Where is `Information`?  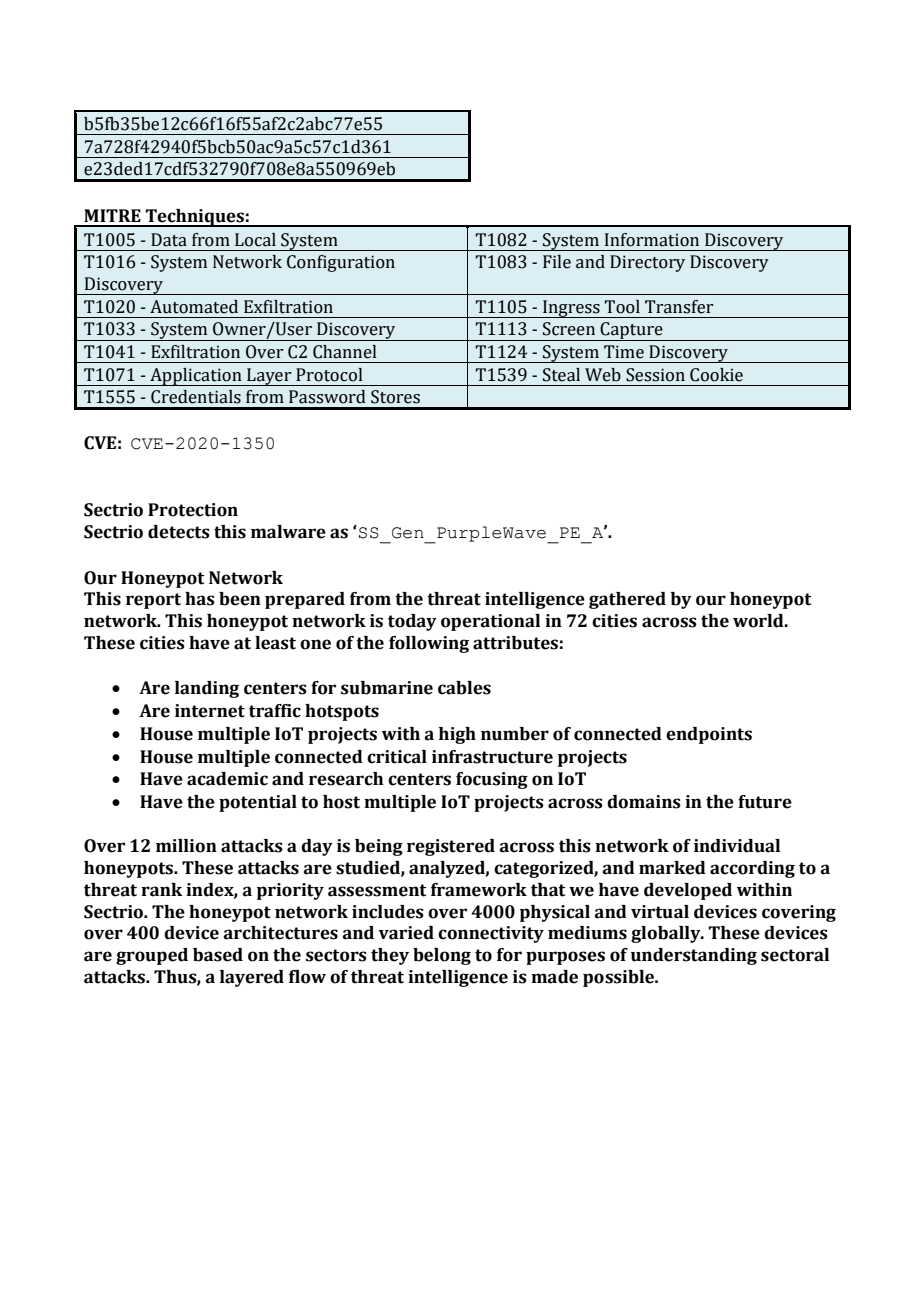
Information is located at coordinates (652, 240).
